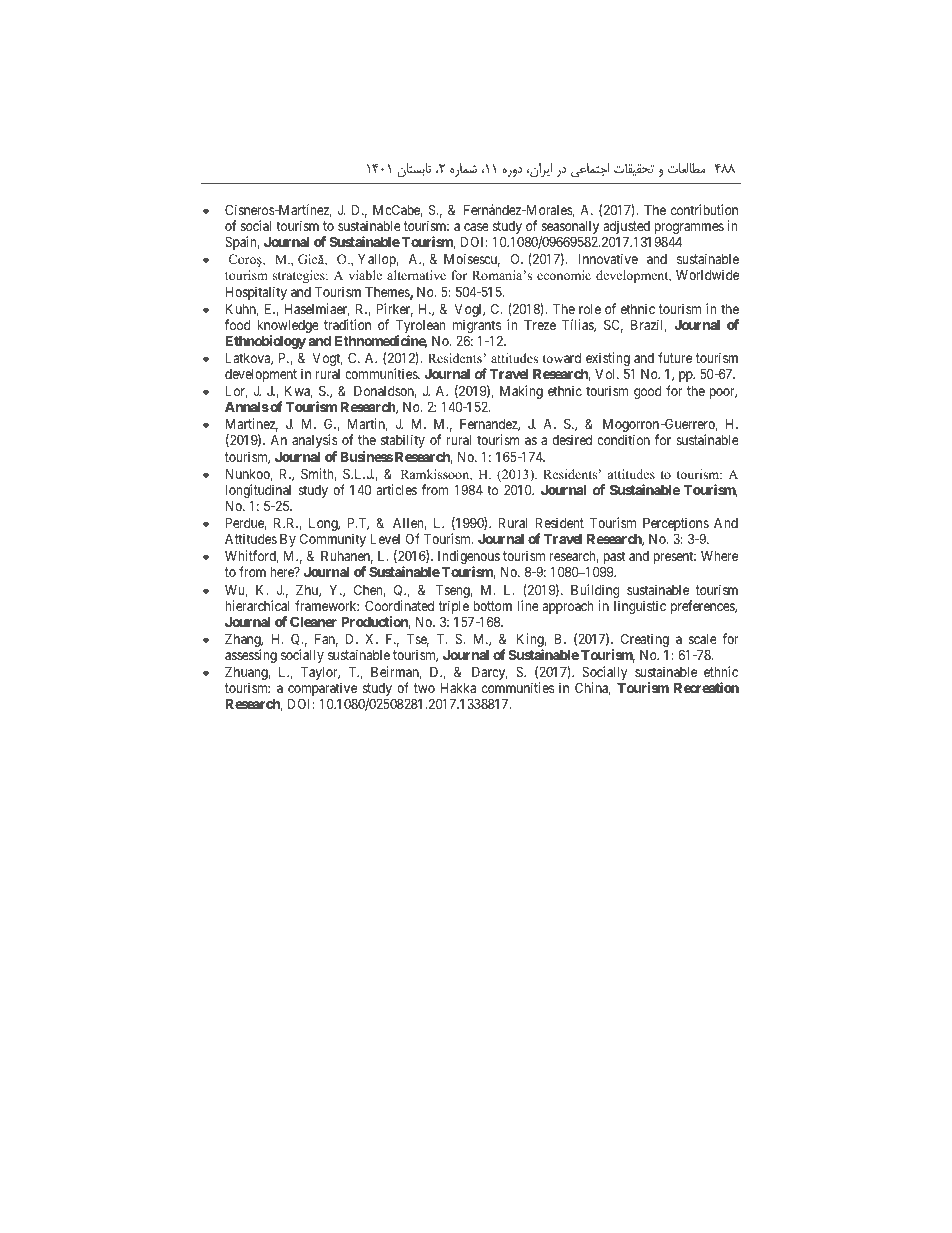  Describe the element at coordinates (333, 540) in the screenshot. I see `Community` at that location.
